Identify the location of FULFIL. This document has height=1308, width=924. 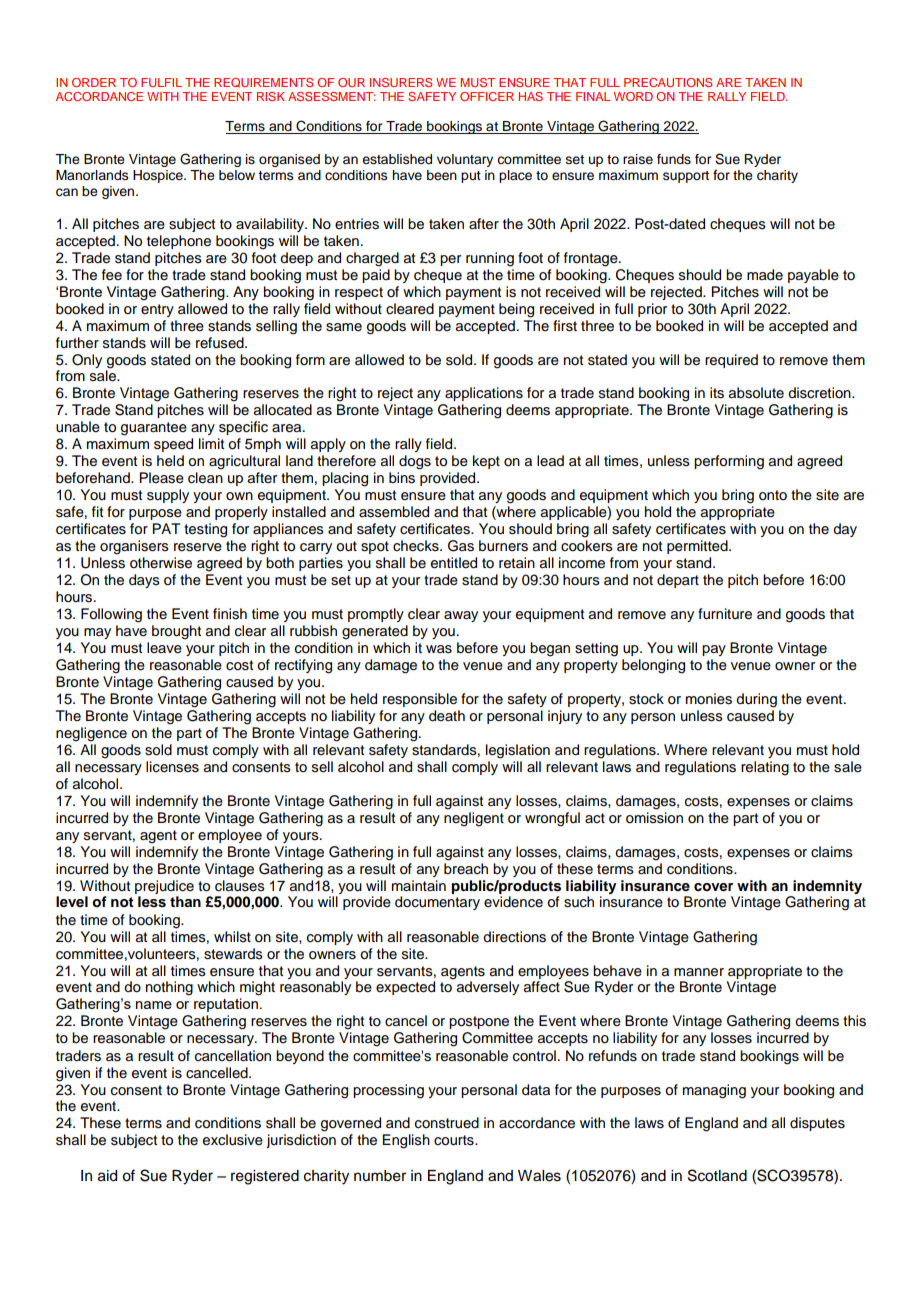
(161, 82).
